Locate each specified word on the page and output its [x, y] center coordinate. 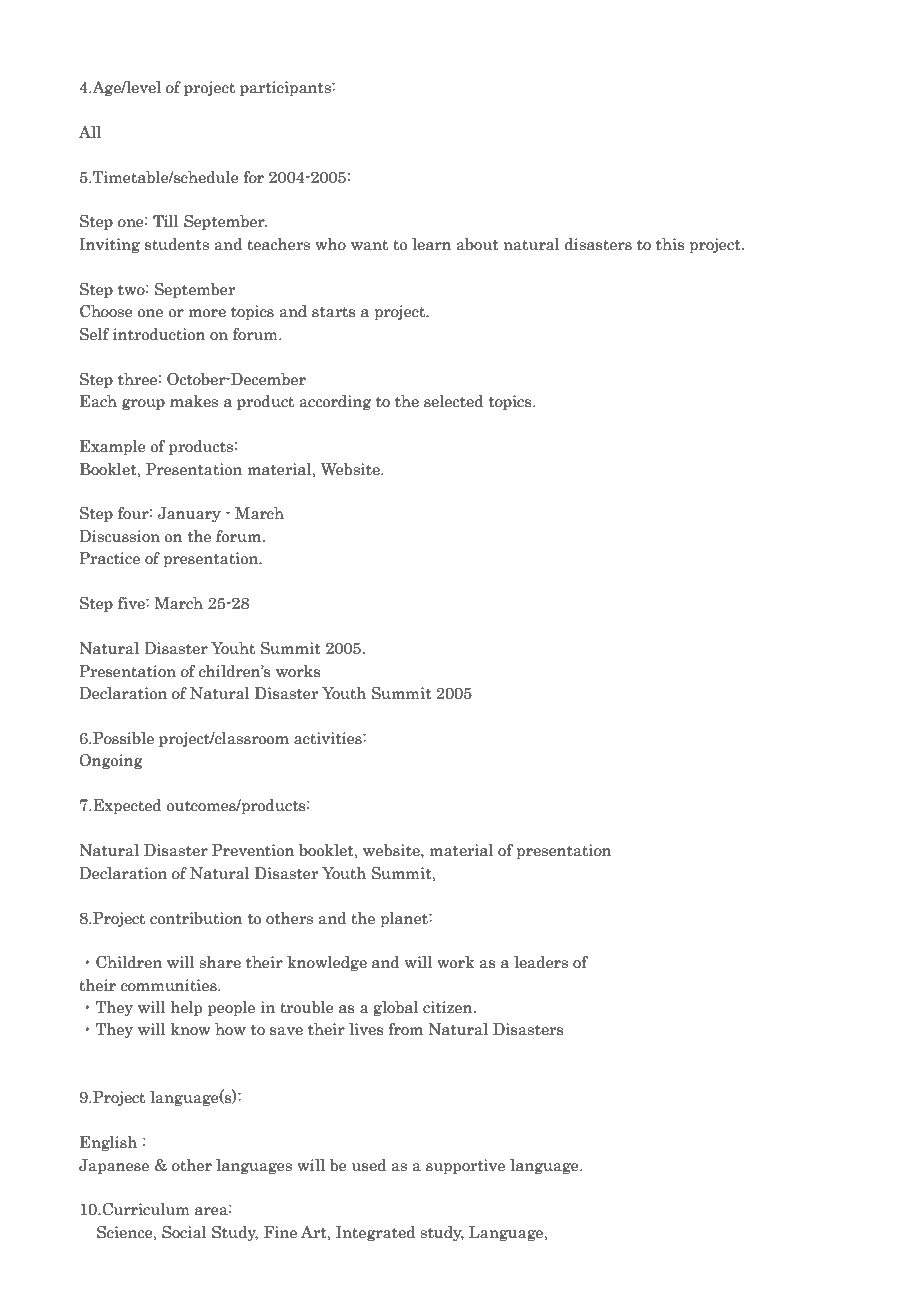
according [335, 402]
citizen [449, 1007]
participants [286, 88]
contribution [196, 918]
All [90, 132]
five [132, 603]
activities [329, 738]
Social [184, 1232]
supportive [465, 1166]
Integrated [375, 1233]
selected [454, 401]
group [143, 404]
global [395, 1008]
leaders [541, 962]
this [670, 244]
